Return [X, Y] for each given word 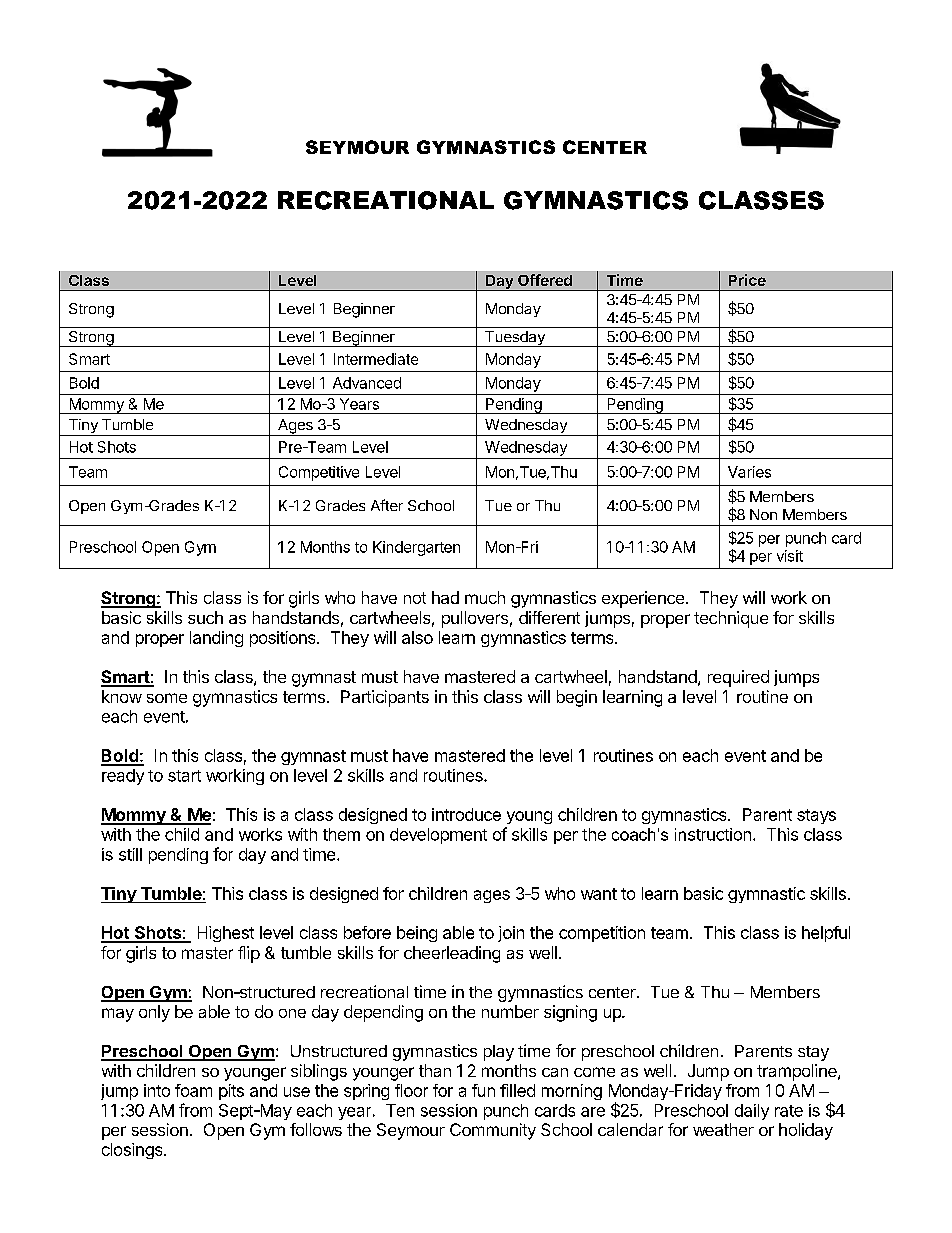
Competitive [319, 473]
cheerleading [452, 954]
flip [249, 954]
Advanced [367, 383]
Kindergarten [416, 548]
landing [216, 639]
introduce [466, 814]
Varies [749, 472]
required [738, 678]
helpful [826, 934]
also [417, 637]
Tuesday [515, 339]
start [184, 776]
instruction [713, 834]
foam [193, 1090]
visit [790, 556]
